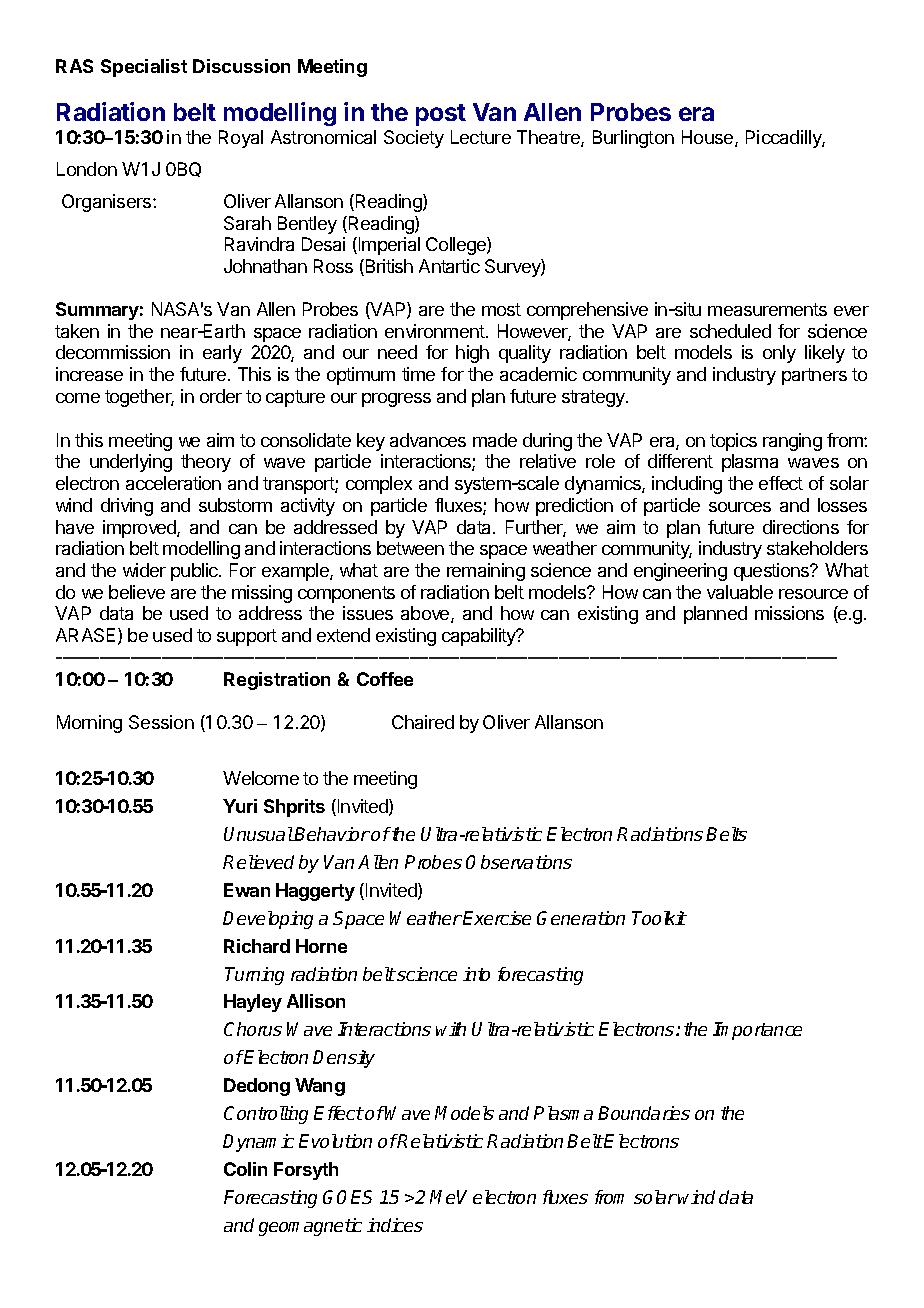  I want to click on indices, so click(395, 1225).
